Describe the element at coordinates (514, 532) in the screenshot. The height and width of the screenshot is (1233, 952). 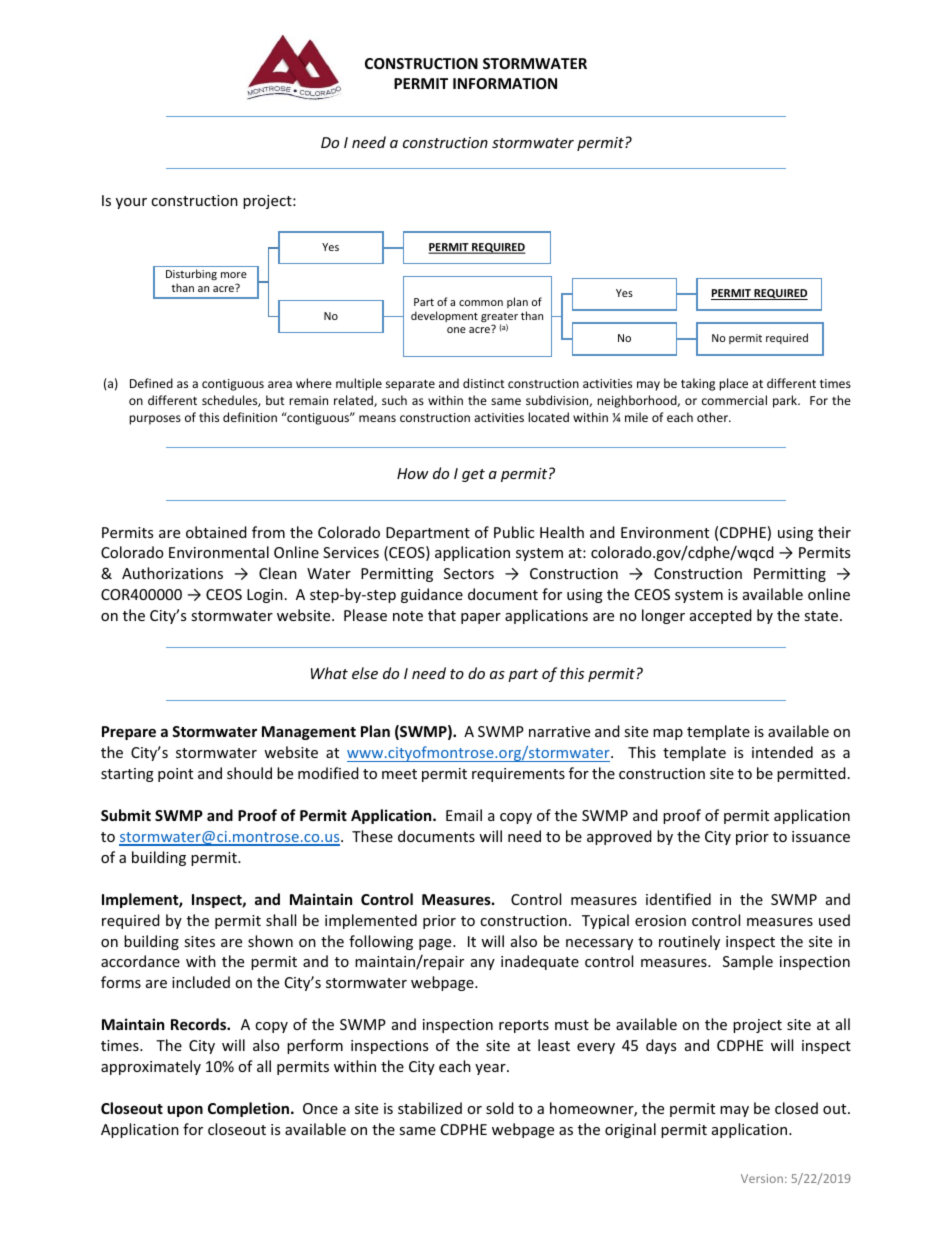
I see `Public` at that location.
